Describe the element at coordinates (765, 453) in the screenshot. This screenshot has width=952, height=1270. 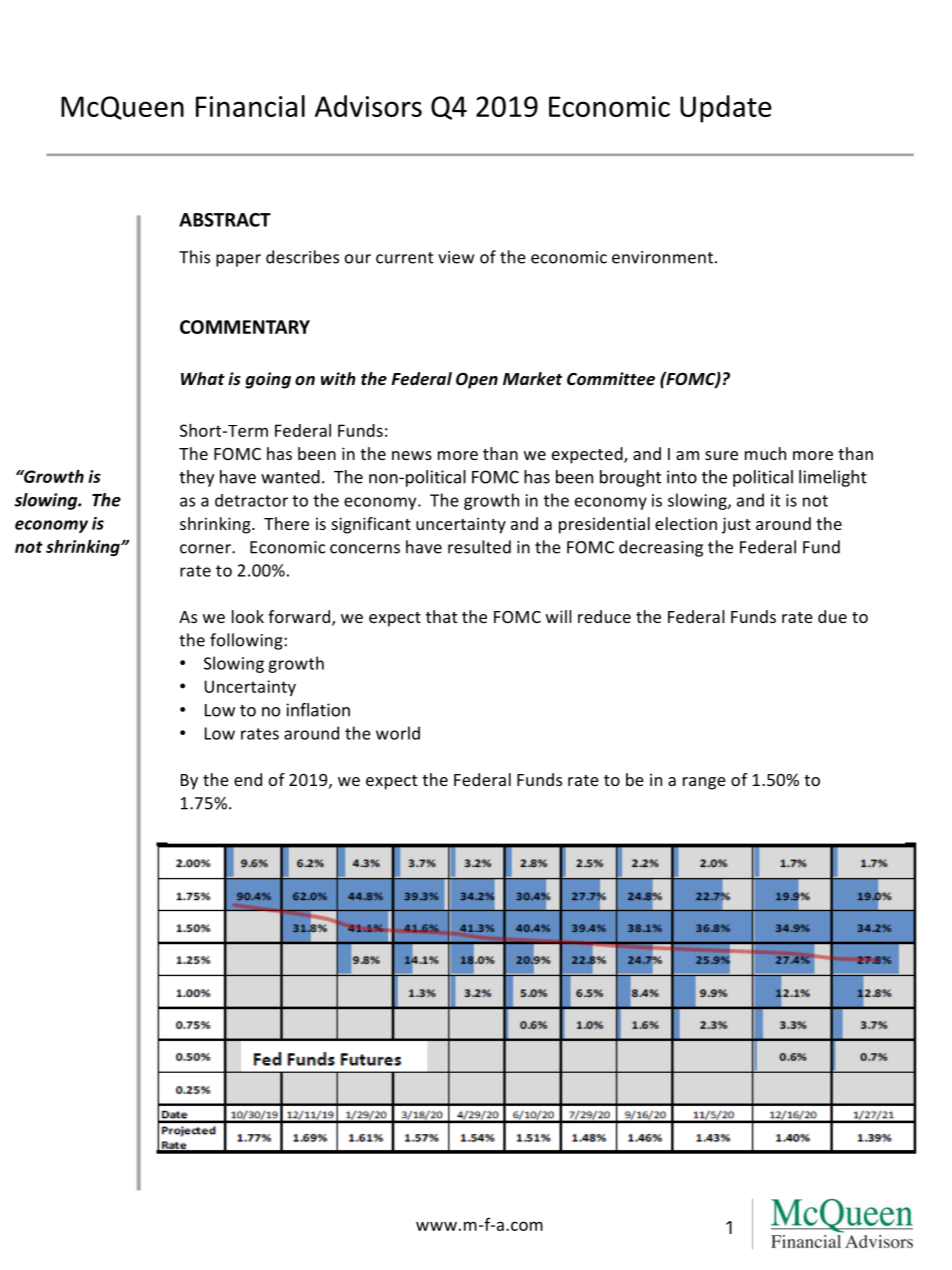
I see `much` at that location.
